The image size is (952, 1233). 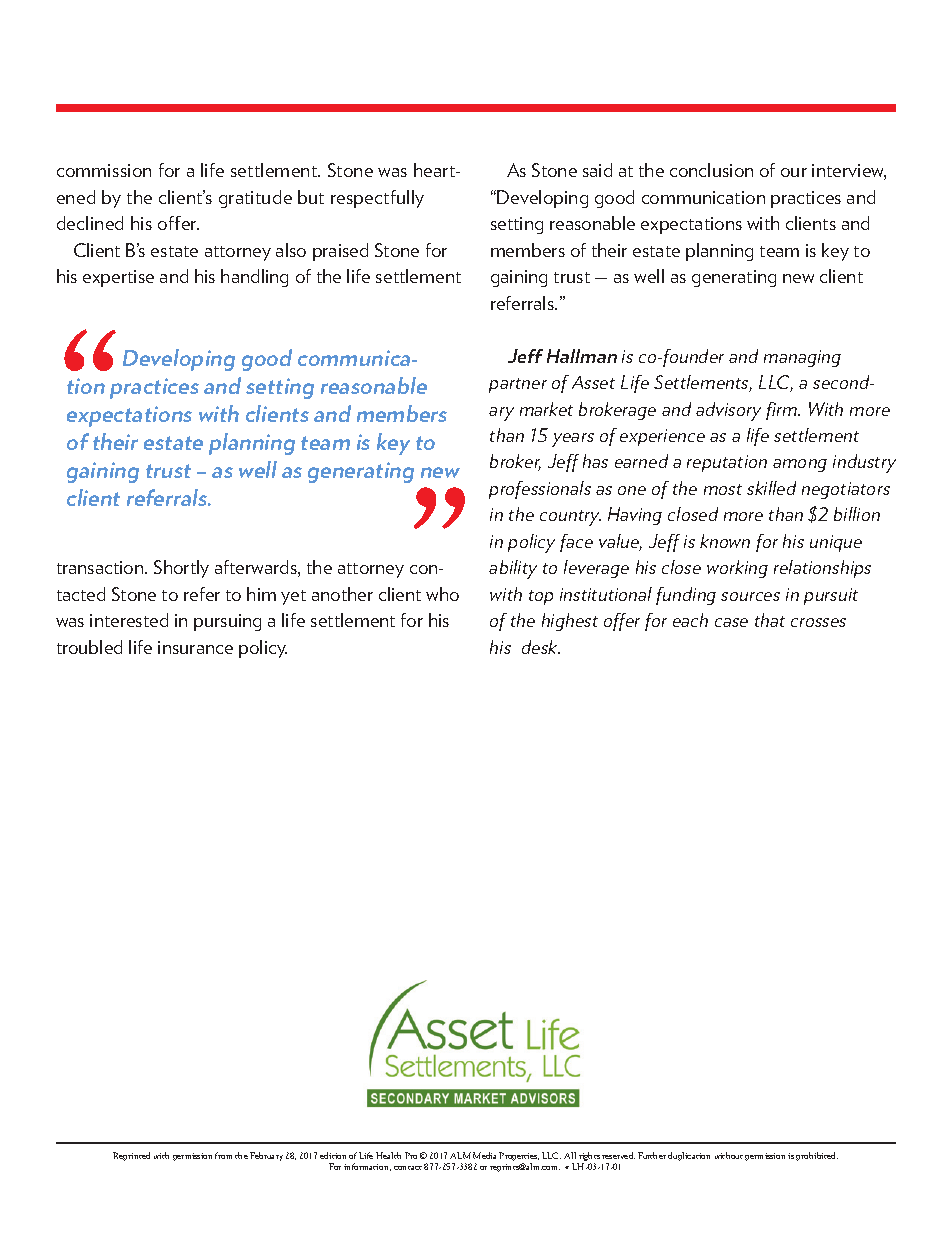 I want to click on desk, so click(x=541, y=647).
